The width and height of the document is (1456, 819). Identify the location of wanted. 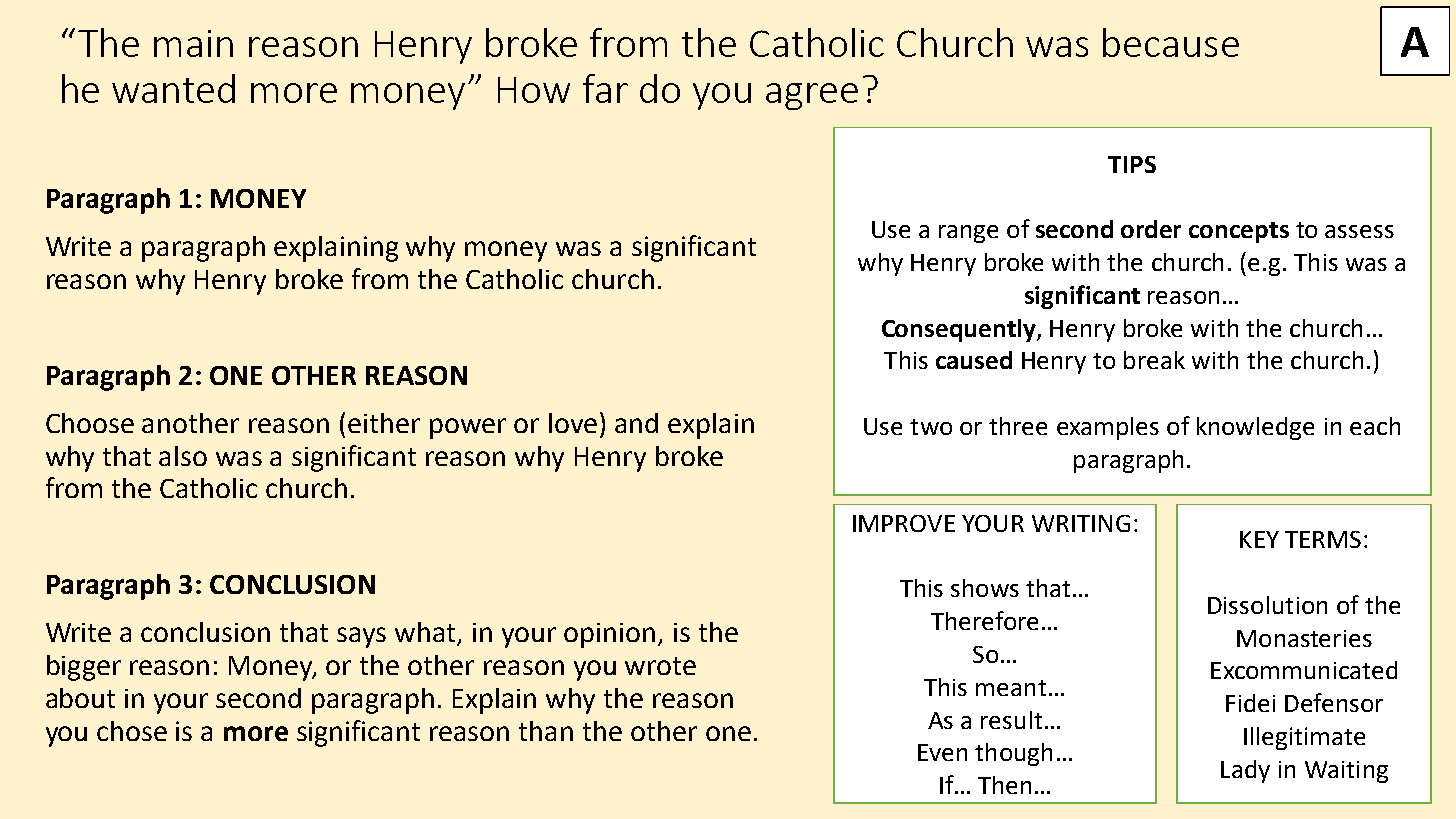
(173, 88).
